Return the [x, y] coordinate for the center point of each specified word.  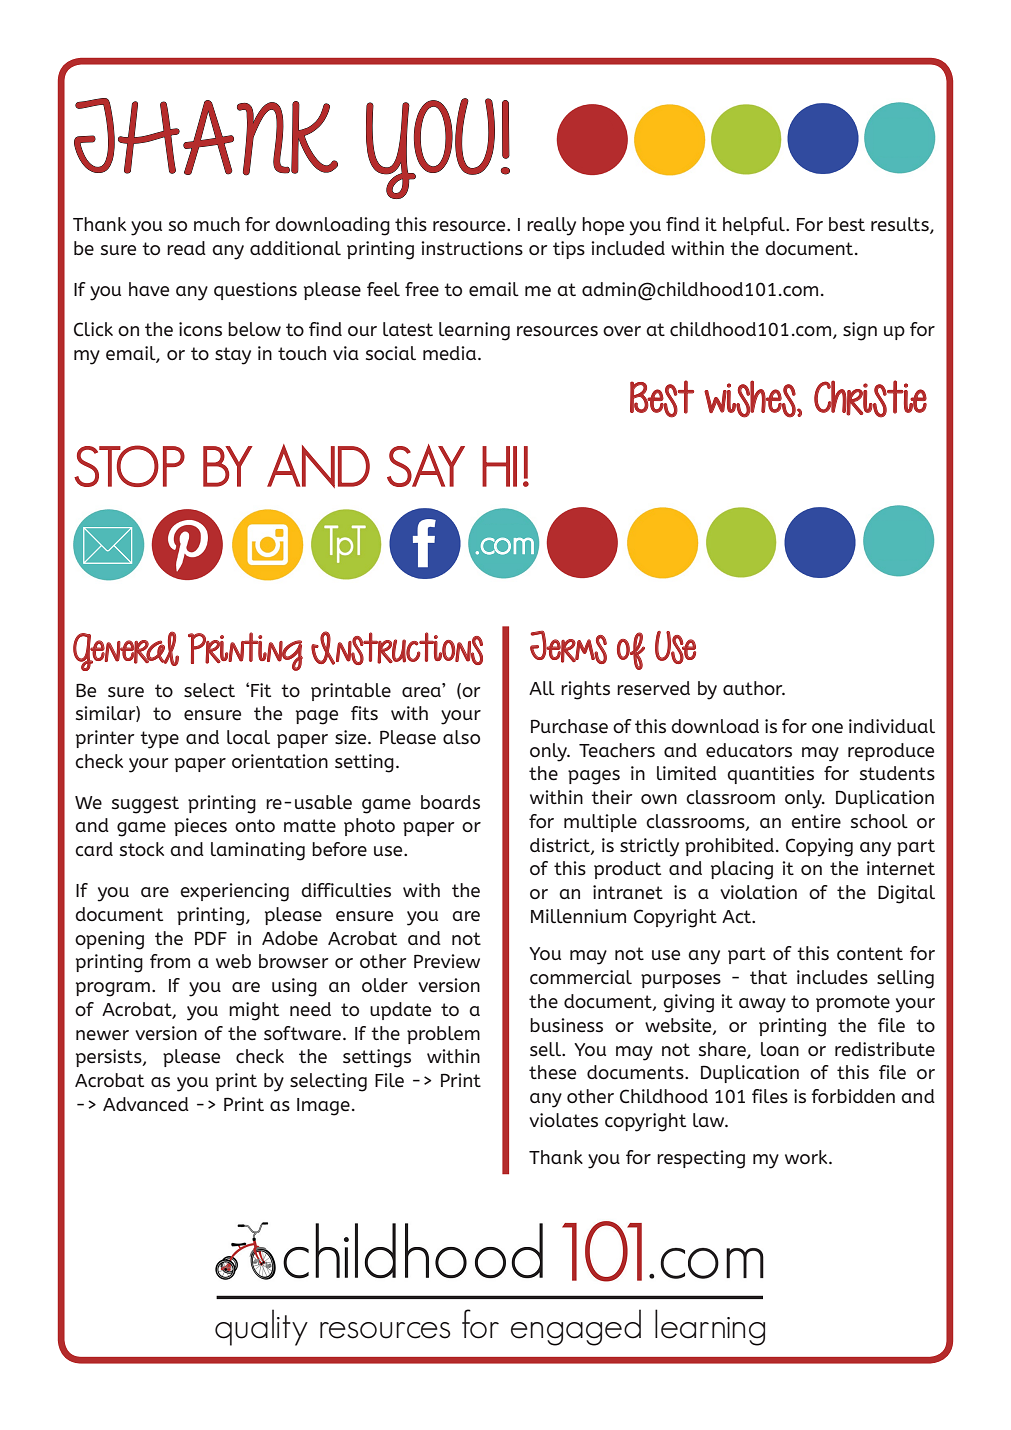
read [186, 248]
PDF [211, 938]
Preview [447, 961]
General [126, 651]
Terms [568, 647]
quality [261, 1327]
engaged [576, 1327]
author [754, 688]
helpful [755, 226]
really [551, 226]
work [807, 1157]
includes [832, 977]
